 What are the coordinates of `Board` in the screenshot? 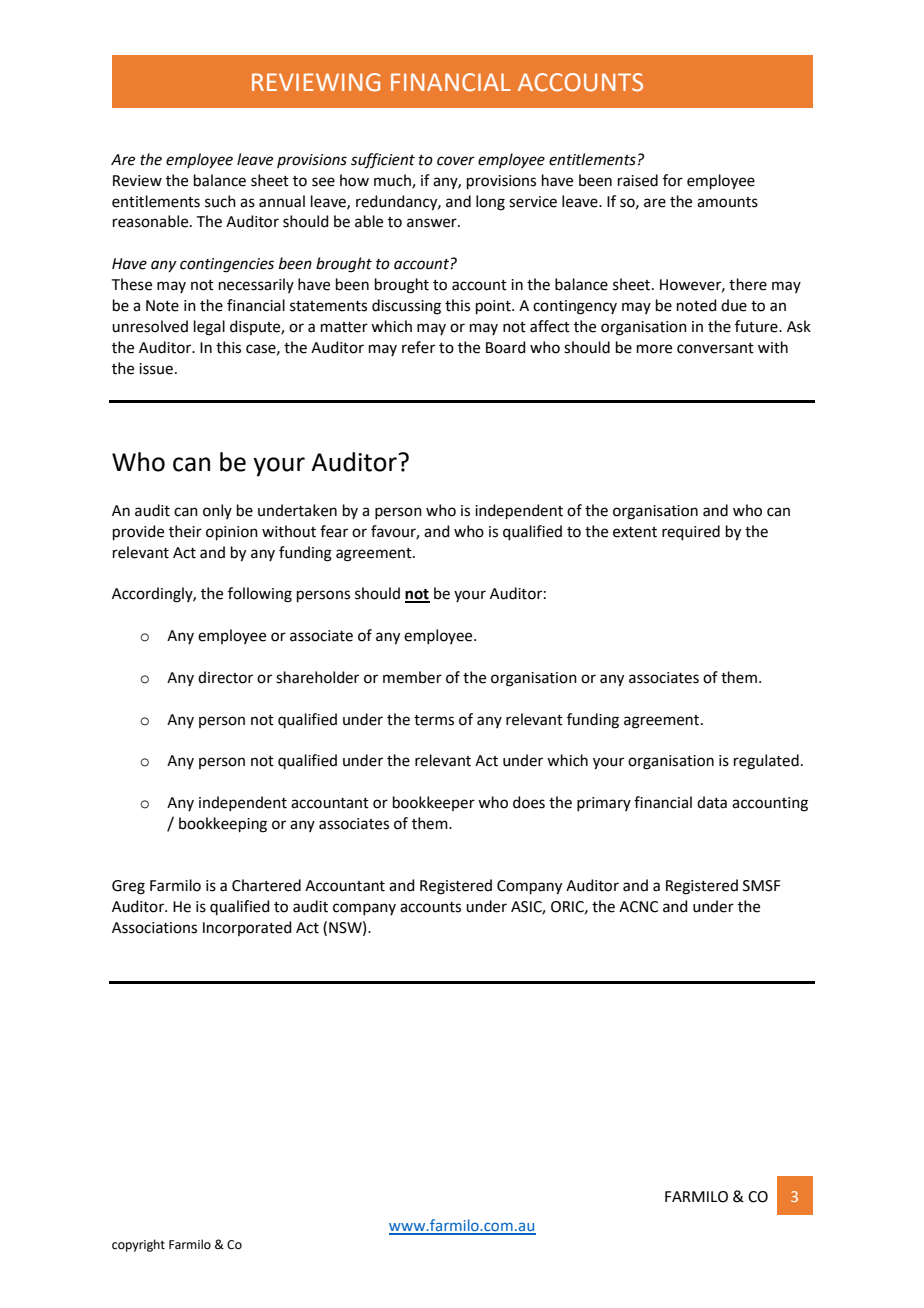 It's located at (506, 347).
